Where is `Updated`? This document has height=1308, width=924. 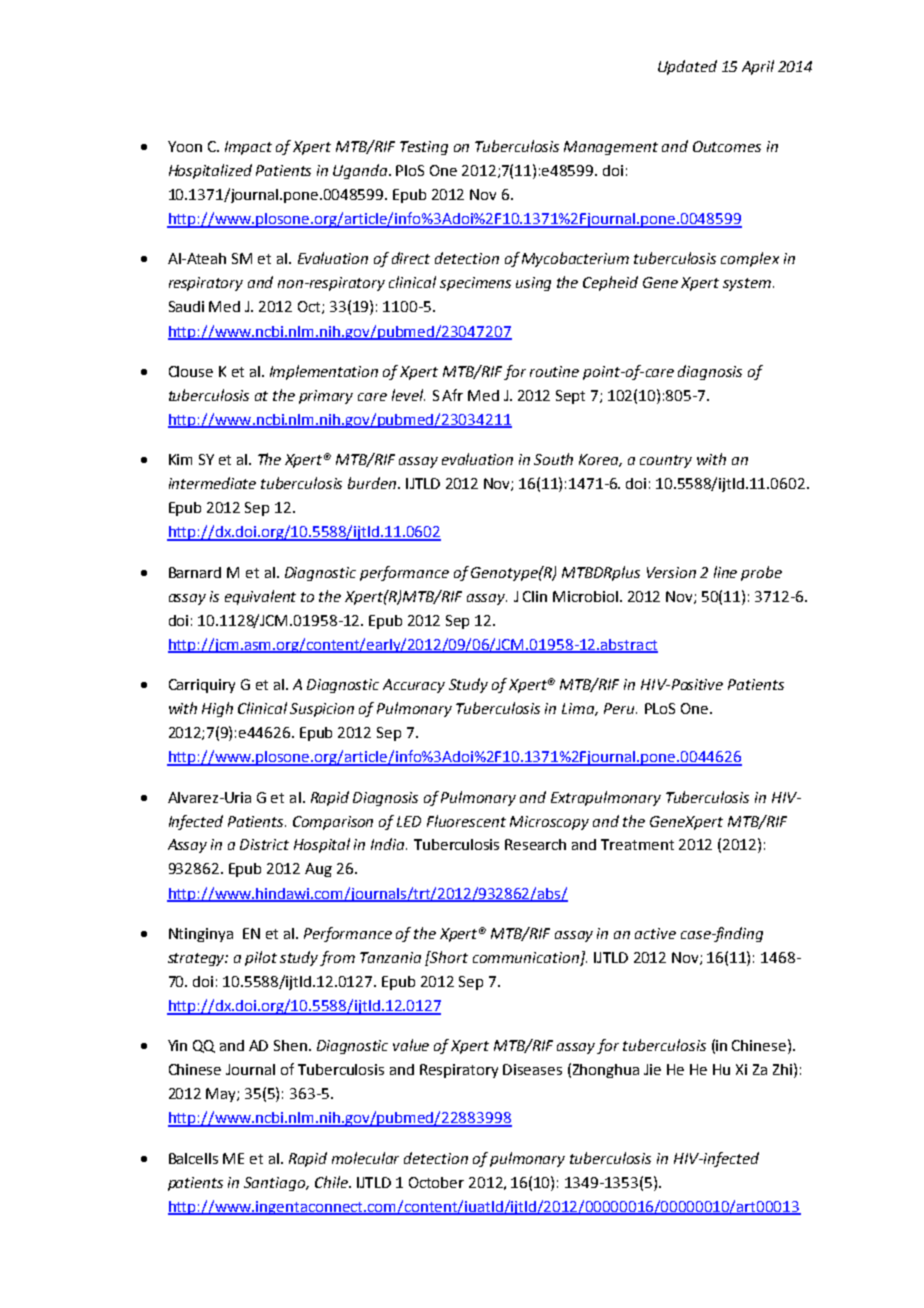 Updated is located at coordinates (687, 67).
